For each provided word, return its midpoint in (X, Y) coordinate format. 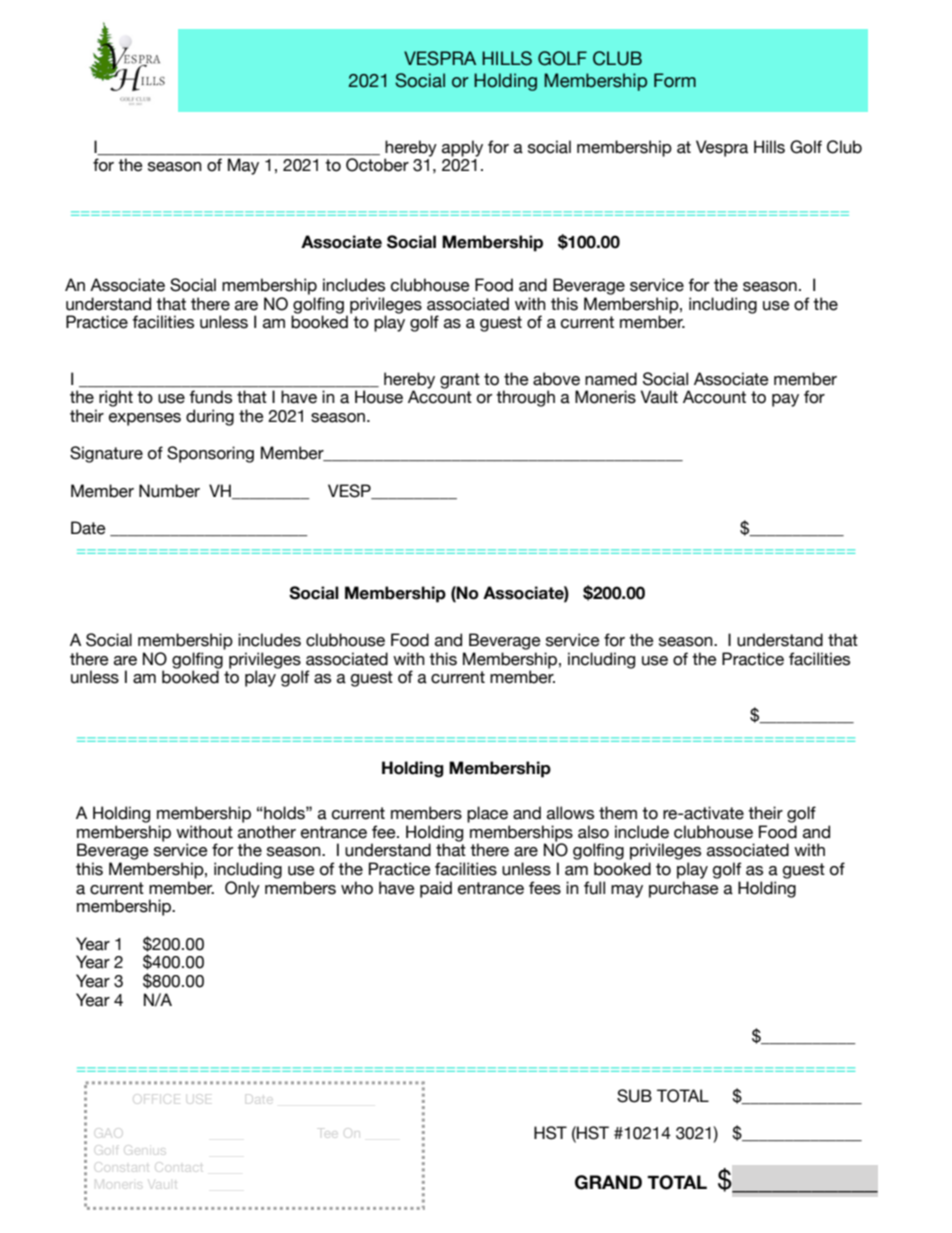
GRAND (608, 1182)
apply (462, 148)
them (618, 813)
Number (169, 491)
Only (242, 889)
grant (460, 381)
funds (211, 396)
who (357, 888)
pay (785, 400)
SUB (634, 1096)
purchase (684, 889)
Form (675, 80)
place (487, 814)
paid (436, 889)
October (377, 165)
